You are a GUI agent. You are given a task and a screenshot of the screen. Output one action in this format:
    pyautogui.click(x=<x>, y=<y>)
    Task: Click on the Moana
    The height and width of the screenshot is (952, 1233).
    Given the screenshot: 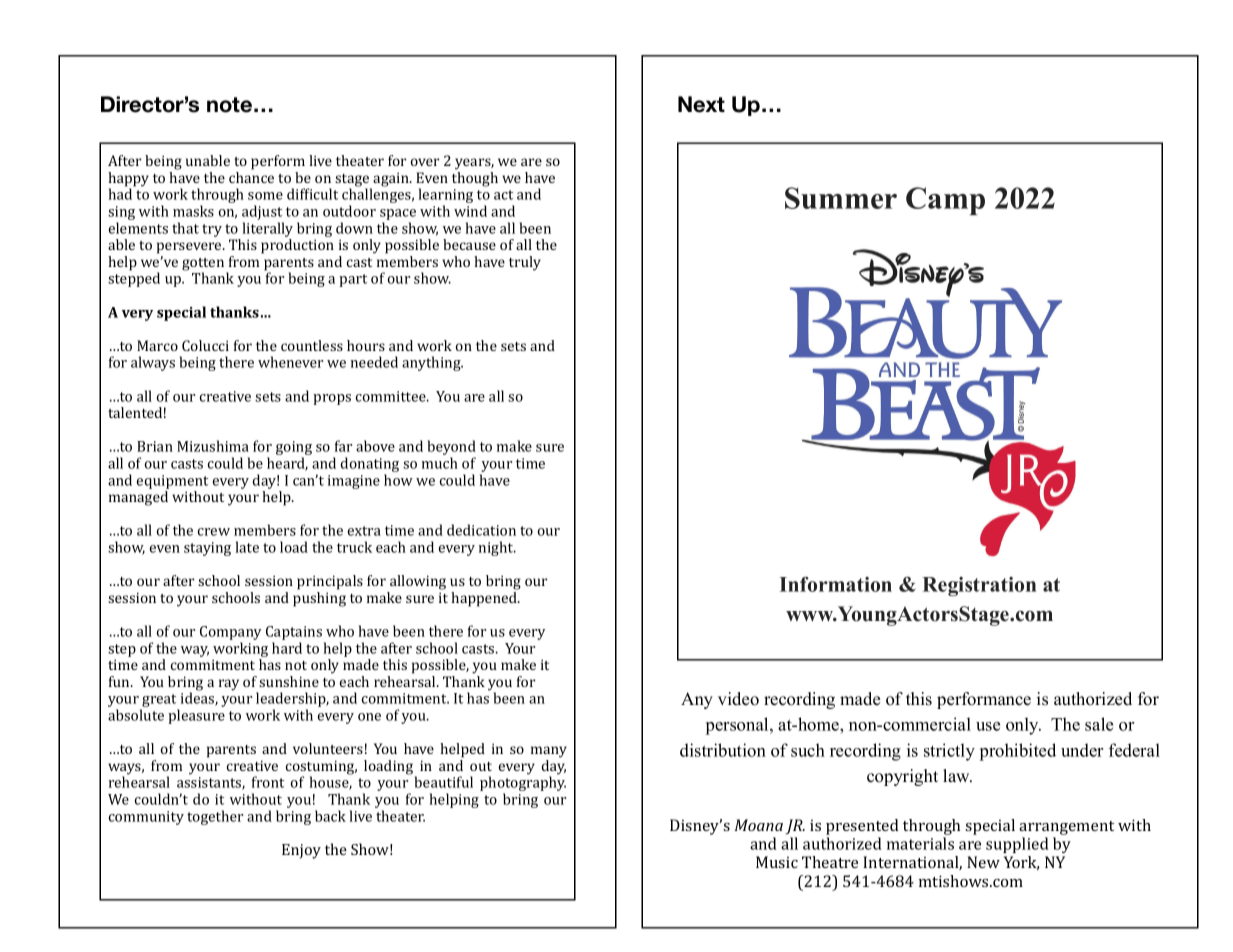 What is the action you would take?
    pyautogui.click(x=758, y=825)
